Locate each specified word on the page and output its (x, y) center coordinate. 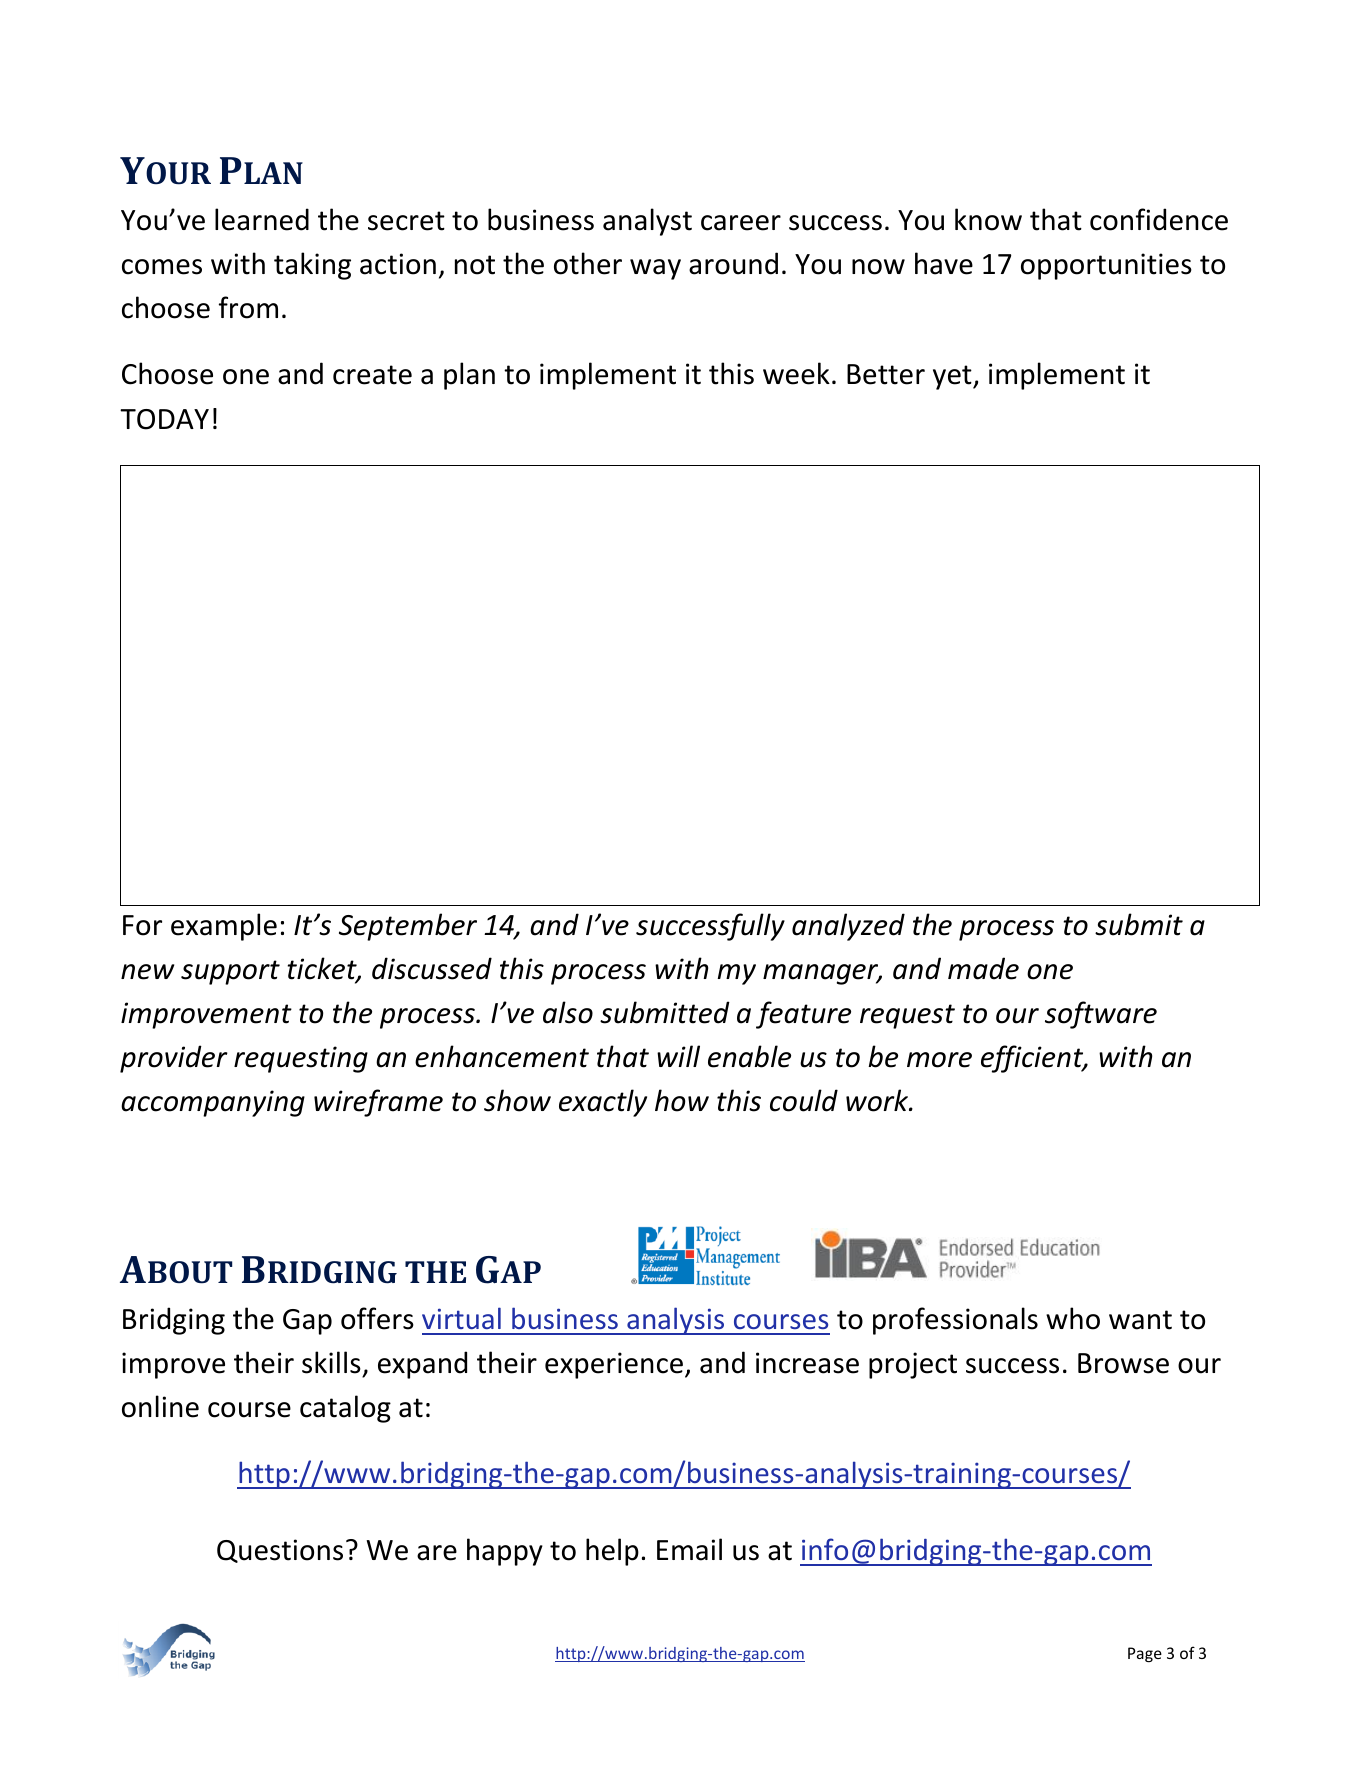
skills (331, 1362)
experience (615, 1365)
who (1073, 1318)
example (224, 927)
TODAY (164, 419)
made (983, 968)
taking (312, 266)
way (655, 269)
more (939, 1060)
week (796, 373)
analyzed (848, 927)
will (678, 1056)
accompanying (213, 1103)
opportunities (1106, 266)
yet (953, 377)
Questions (280, 1551)
